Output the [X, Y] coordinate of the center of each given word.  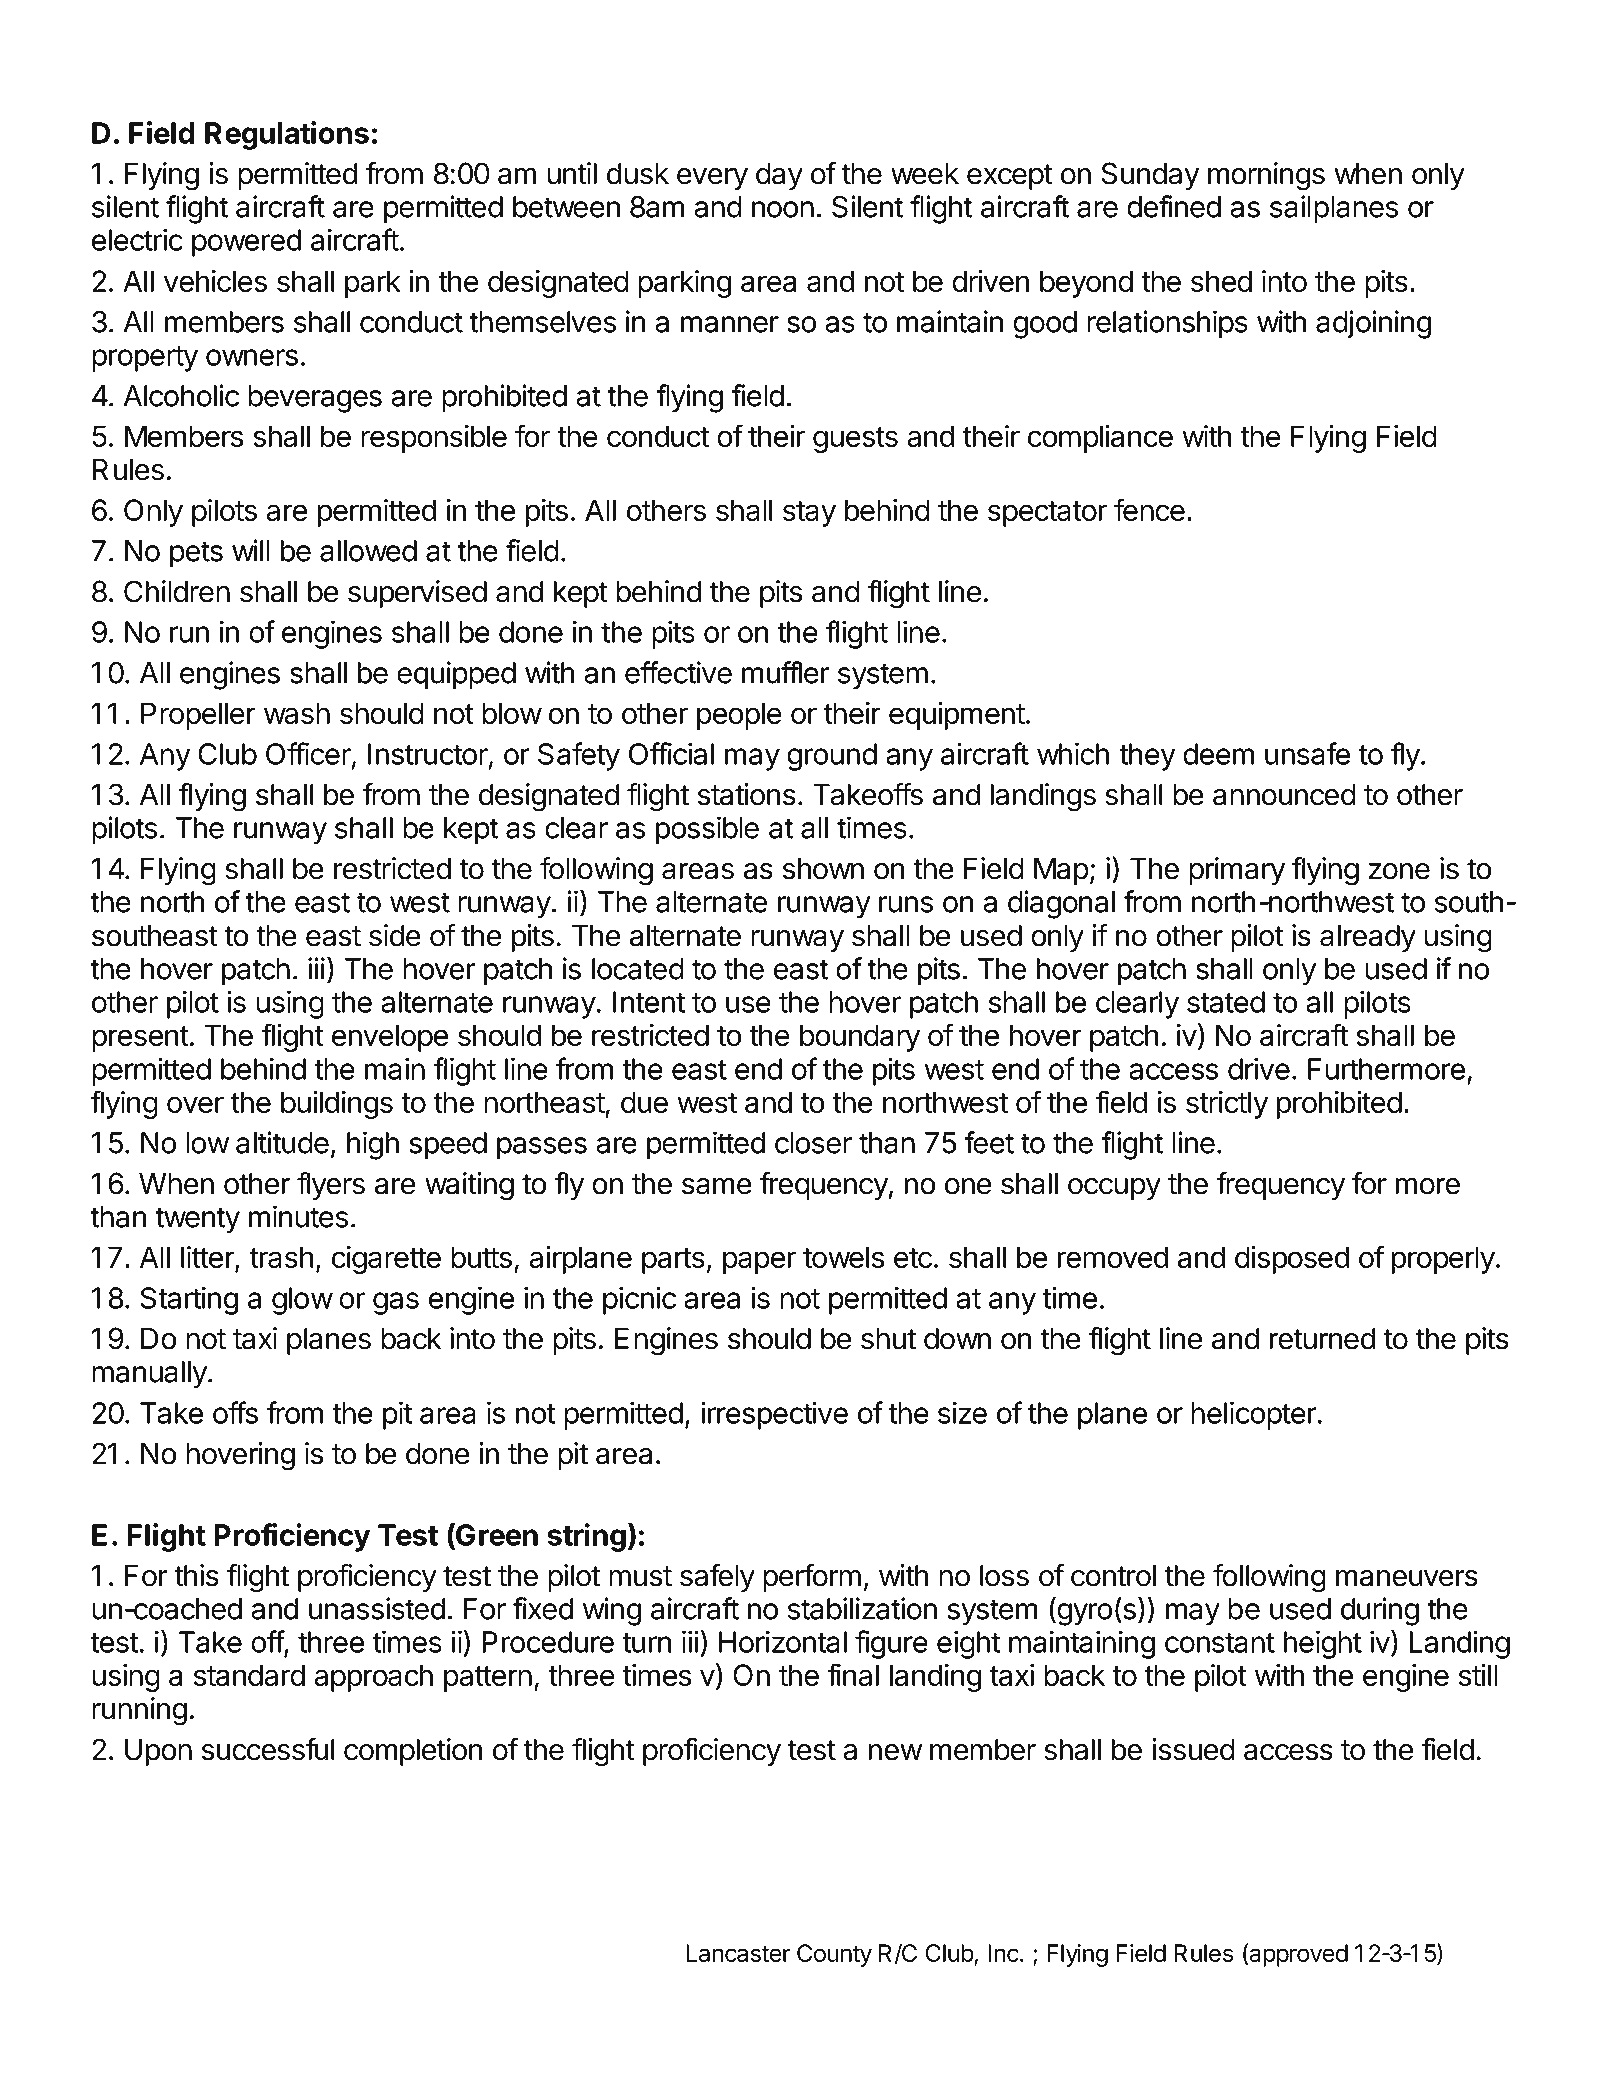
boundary [860, 1038]
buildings [337, 1105]
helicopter [1254, 1415]
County [834, 1955]
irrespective [774, 1415]
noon [783, 209]
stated [1226, 1002]
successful [268, 1749]
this [196, 1575]
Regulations [287, 135]
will [251, 550]
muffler [786, 672]
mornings [1266, 176]
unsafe [1307, 753]
